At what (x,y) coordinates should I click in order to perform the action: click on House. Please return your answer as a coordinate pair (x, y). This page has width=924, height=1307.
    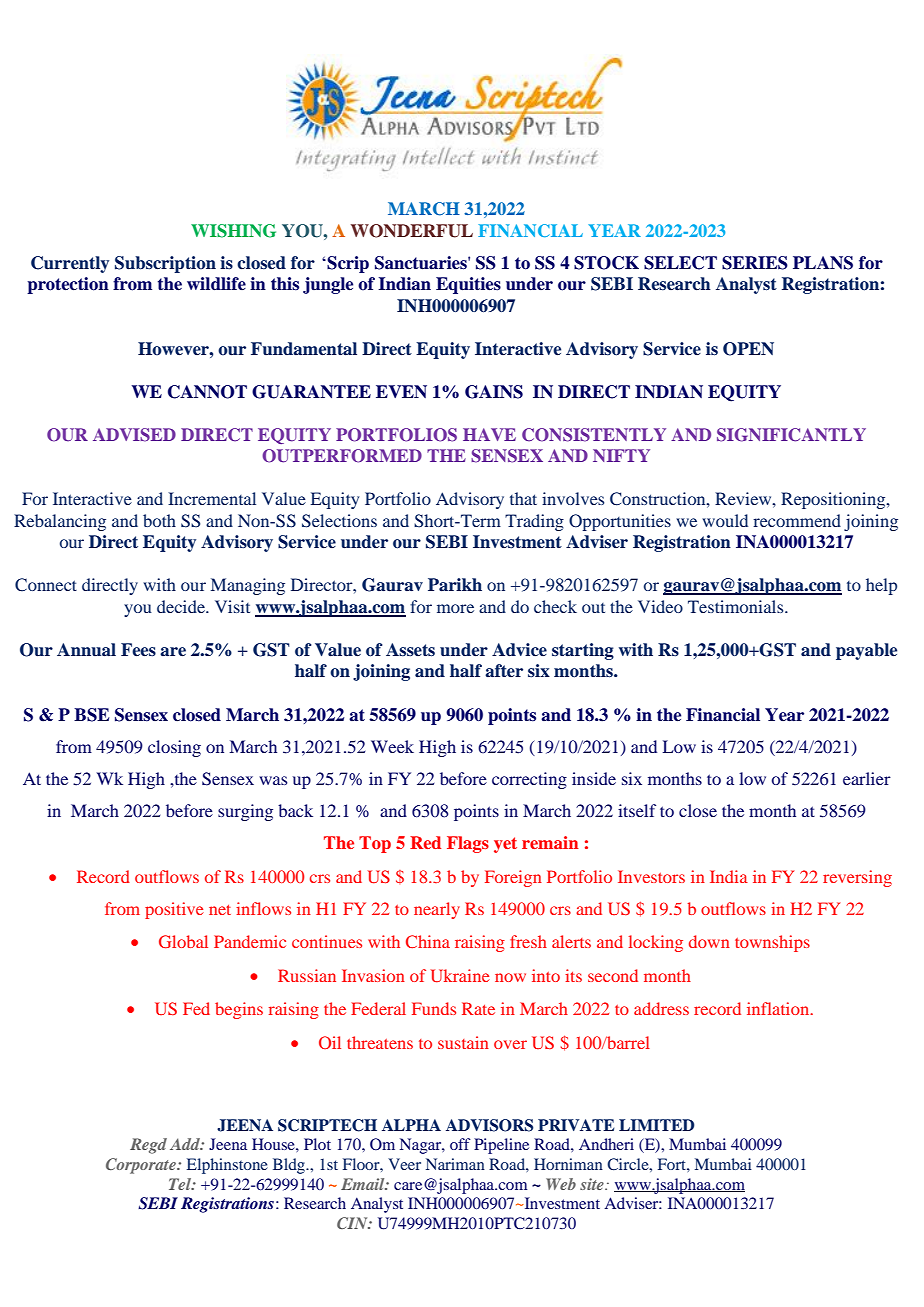
    Looking at the image, I should click on (274, 1144).
